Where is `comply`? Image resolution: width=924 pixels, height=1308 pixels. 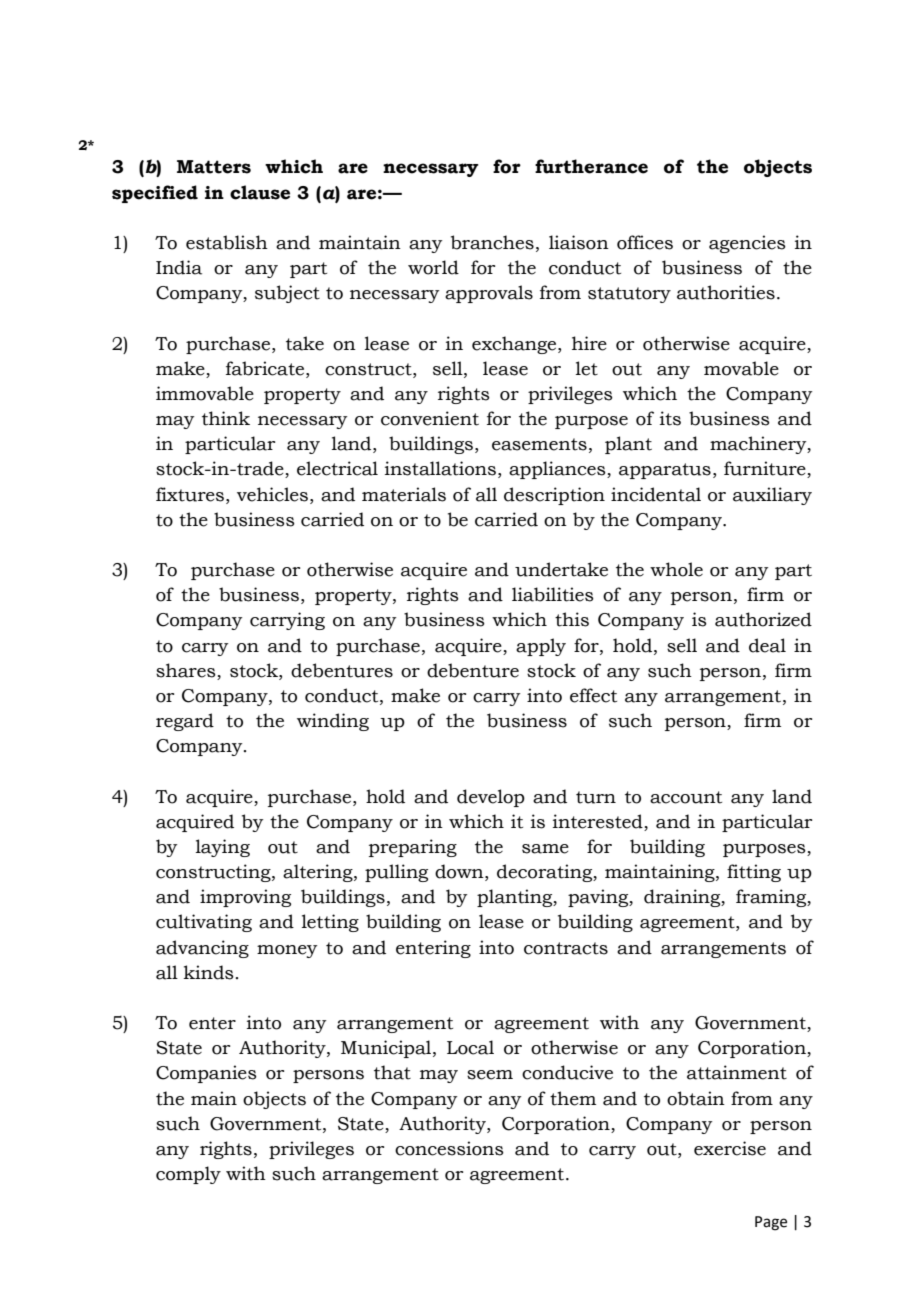 comply is located at coordinates (188, 1175).
